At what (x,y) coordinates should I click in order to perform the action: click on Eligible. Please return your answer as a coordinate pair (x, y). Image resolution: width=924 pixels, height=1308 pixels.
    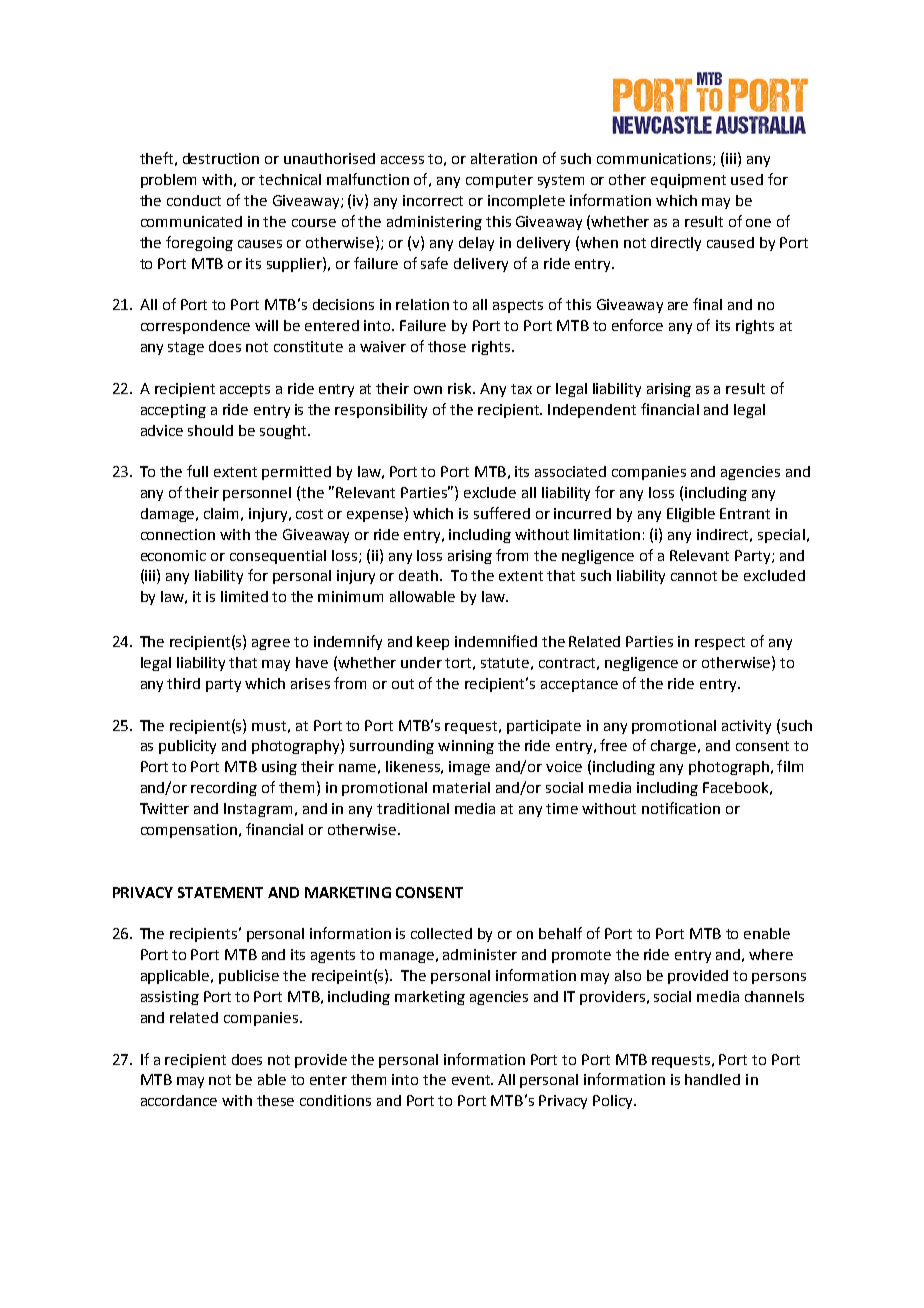
    Looking at the image, I should click on (691, 515).
